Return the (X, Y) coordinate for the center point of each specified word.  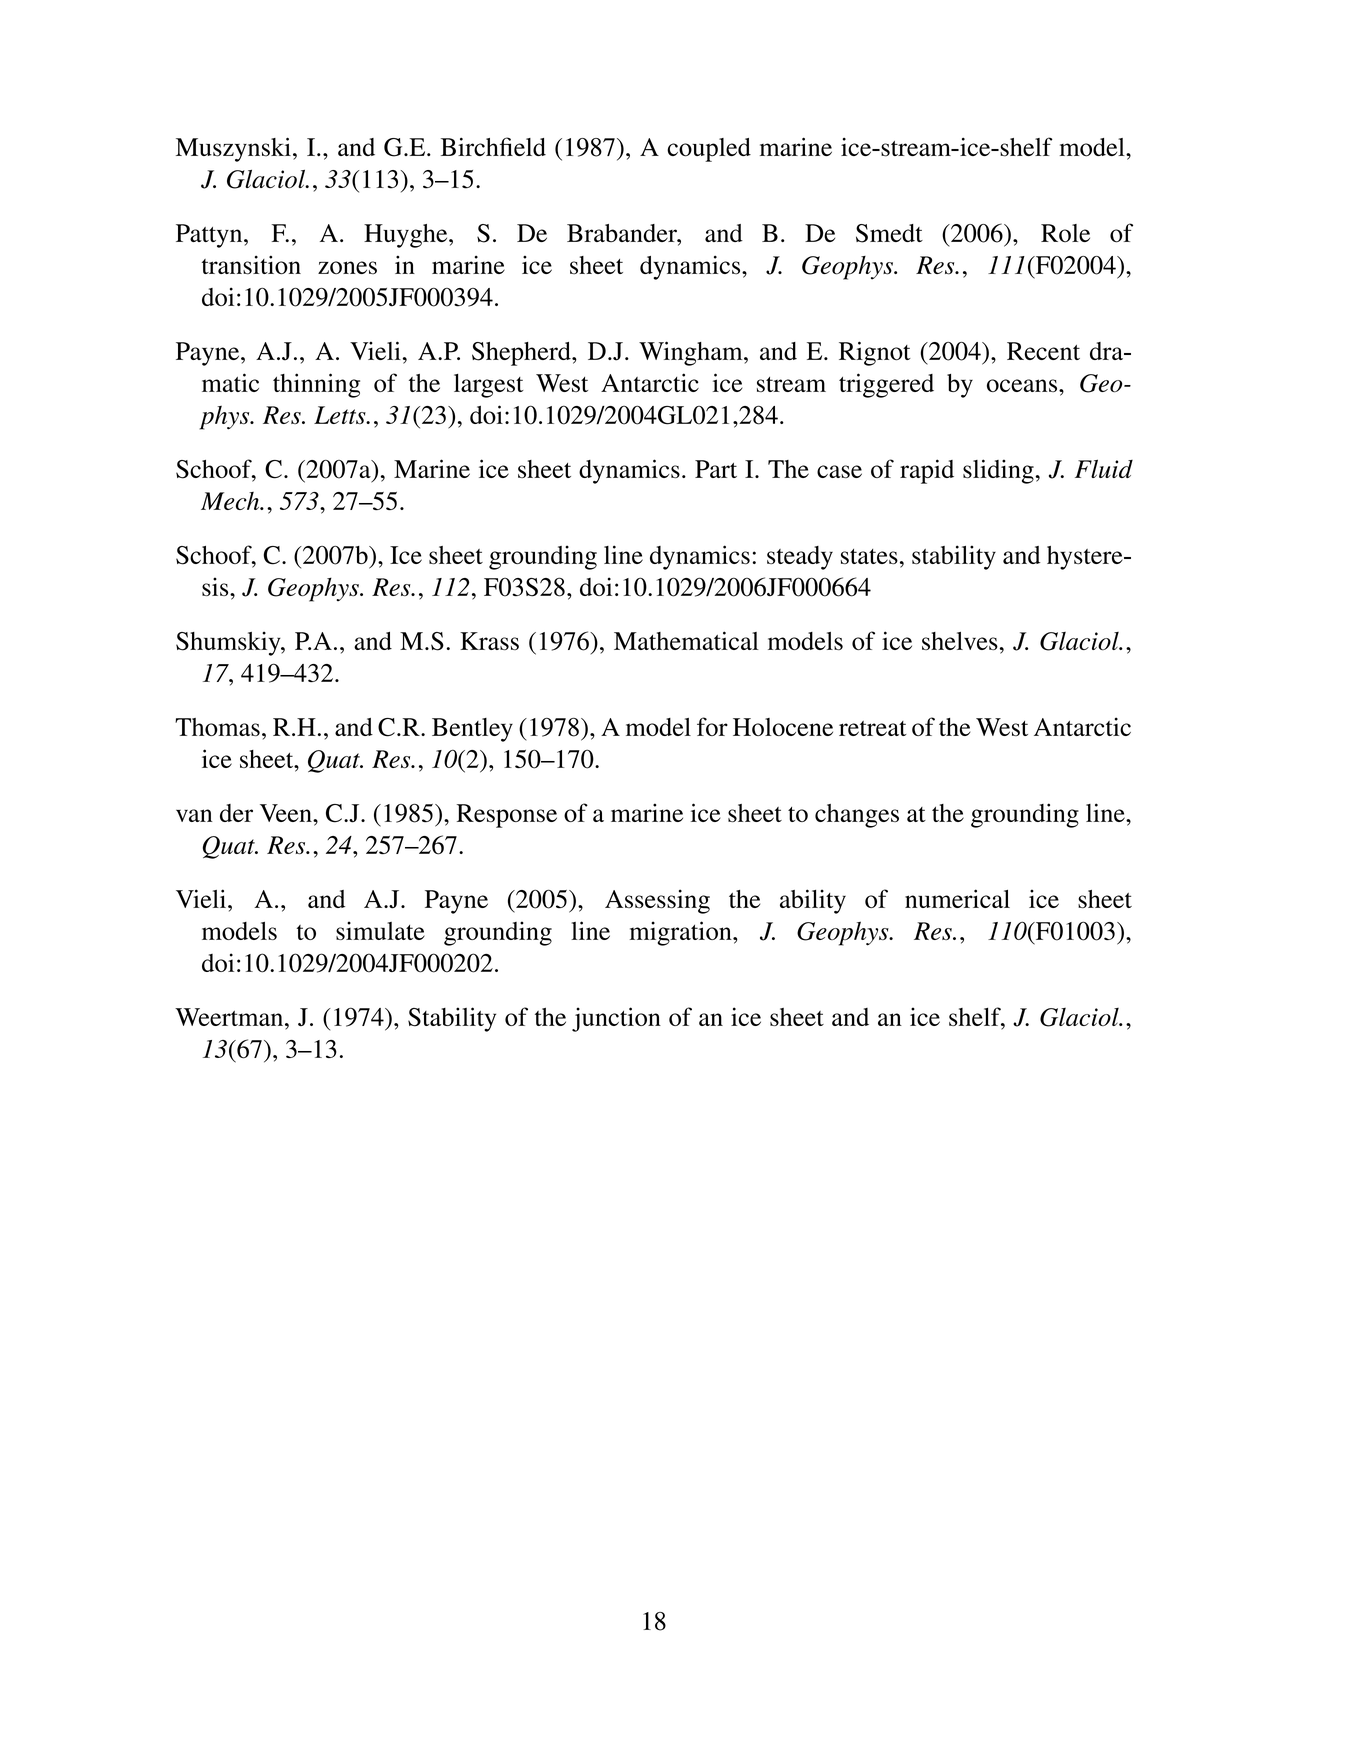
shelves (960, 641)
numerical (957, 898)
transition (251, 265)
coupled (709, 150)
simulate (380, 930)
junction (616, 1019)
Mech (231, 501)
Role (1065, 233)
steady (800, 558)
